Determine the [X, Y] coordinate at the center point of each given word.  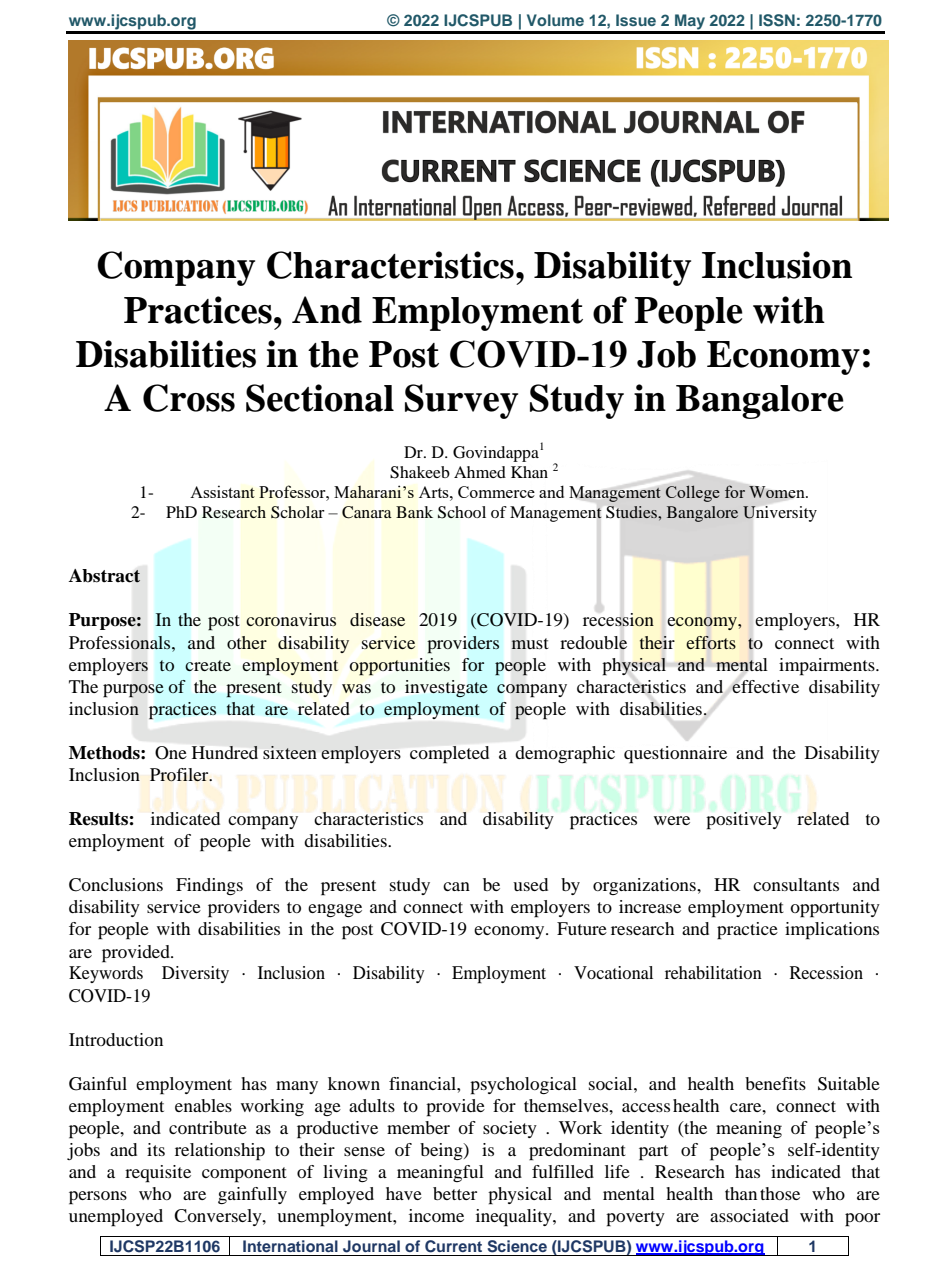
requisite [158, 1174]
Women [778, 492]
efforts [711, 642]
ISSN [777, 20]
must [530, 643]
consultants [796, 884]
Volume [555, 20]
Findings [209, 886]
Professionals [121, 643]
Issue [636, 20]
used [530, 884]
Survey [461, 401]
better [455, 1193]
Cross [189, 398]
